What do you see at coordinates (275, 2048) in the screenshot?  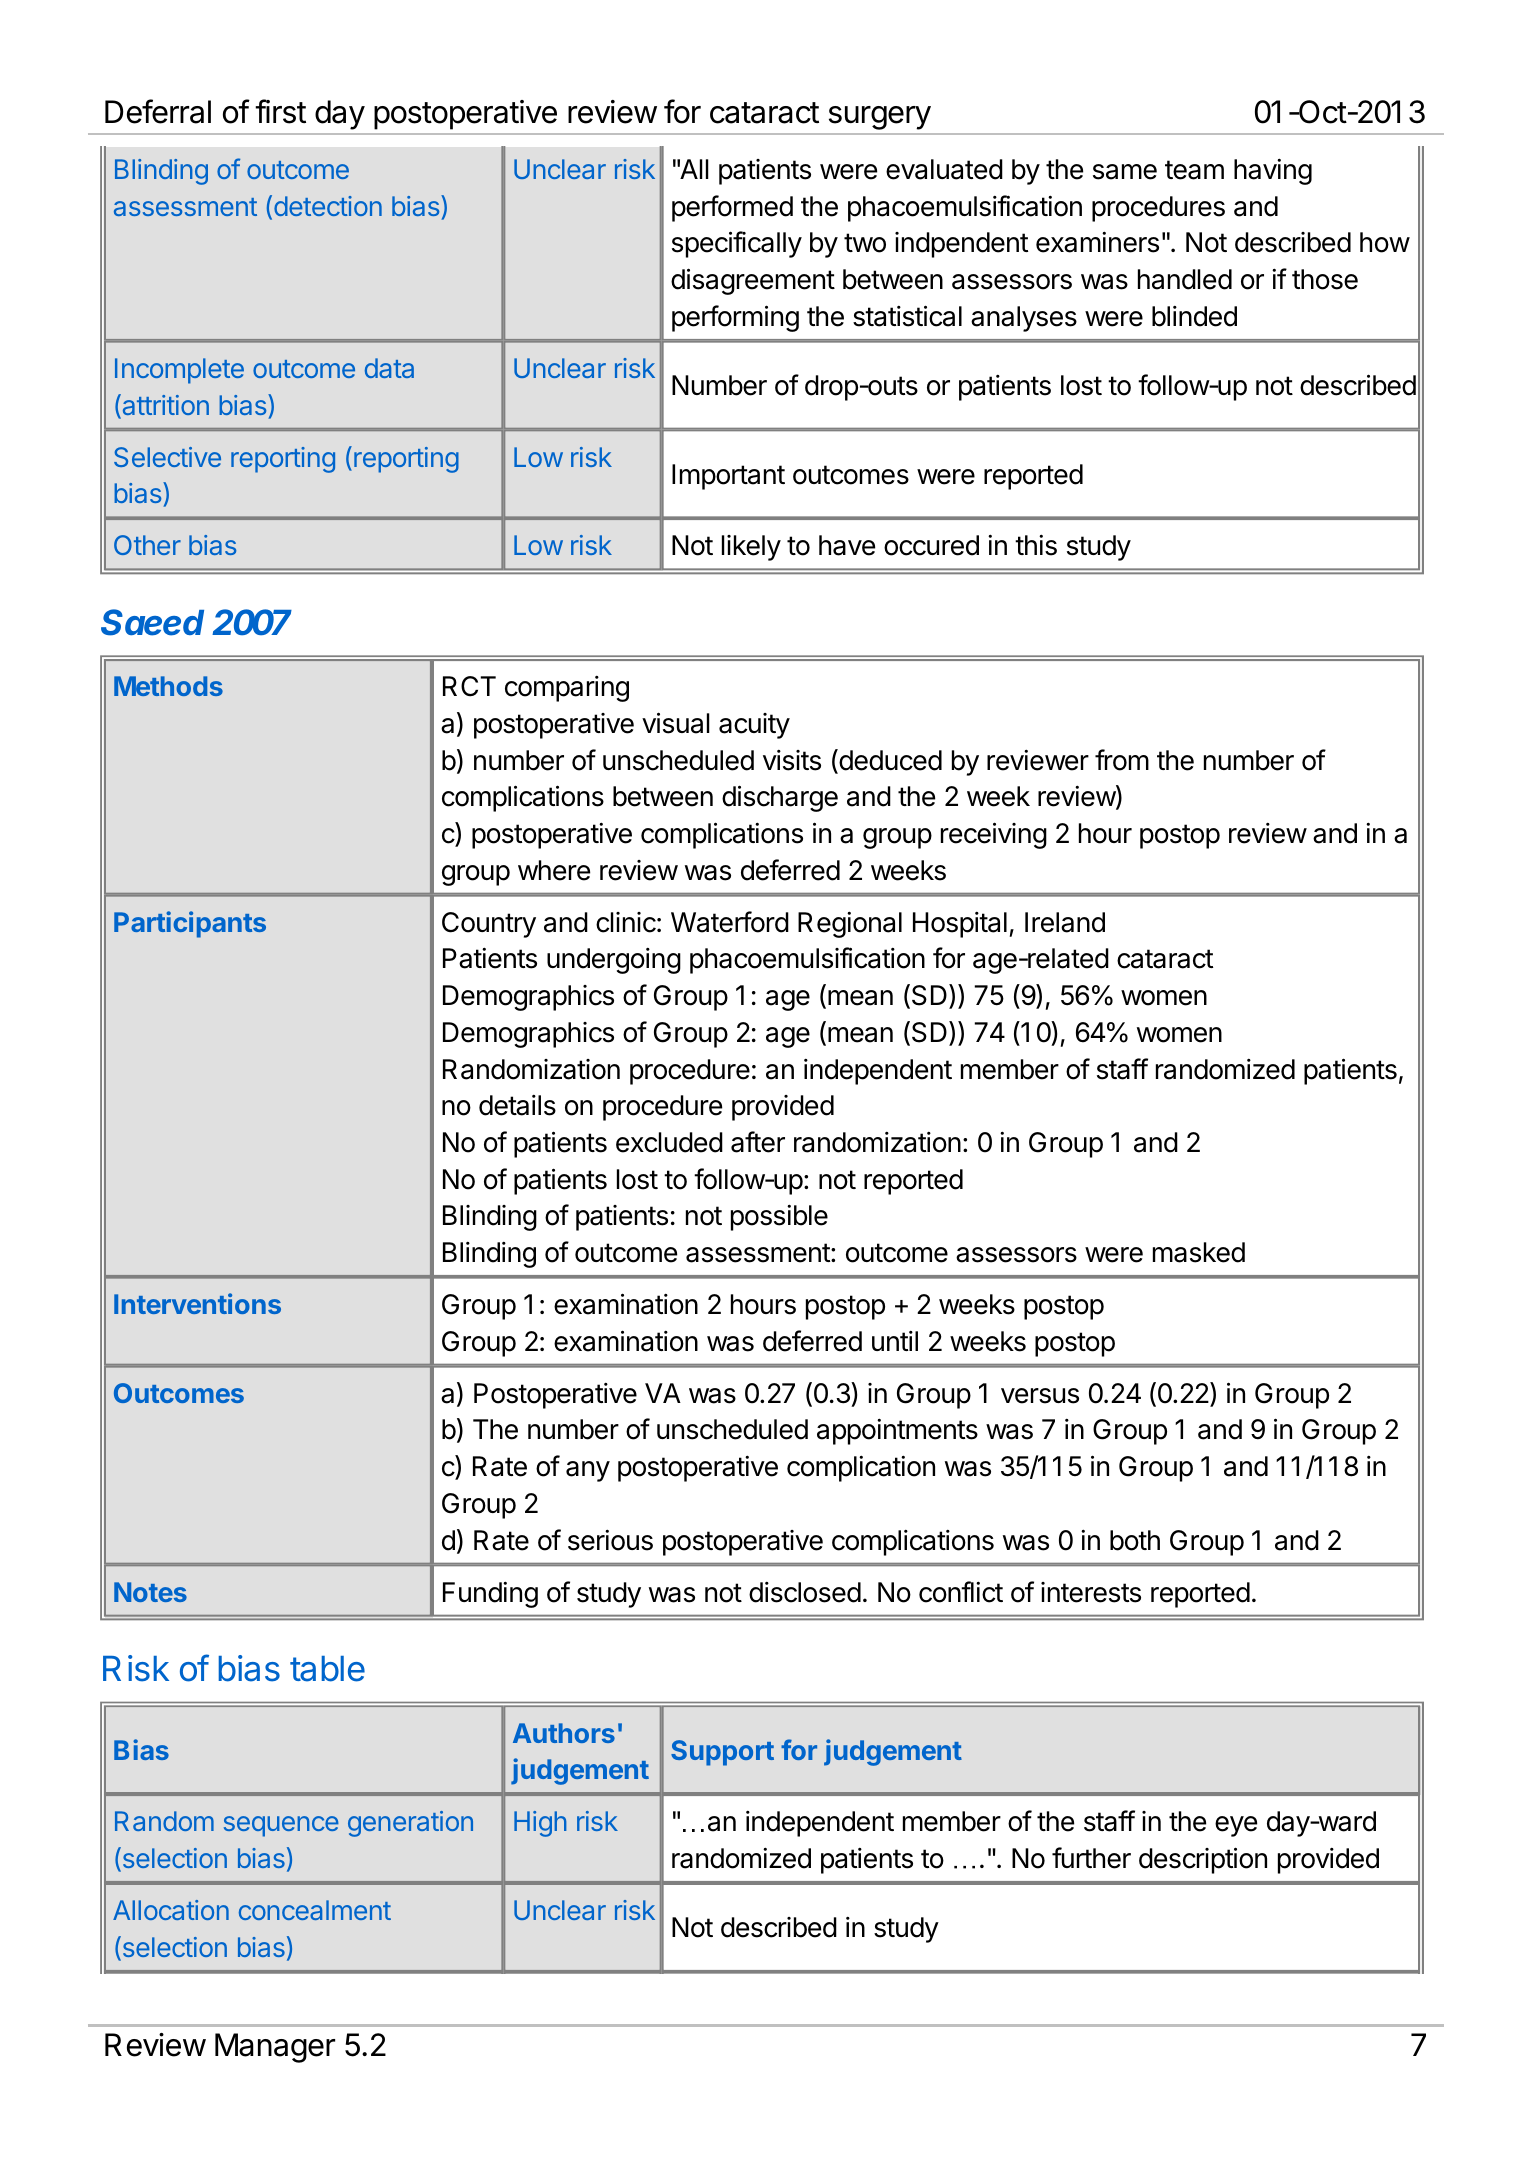 I see `Manager` at bounding box center [275, 2048].
